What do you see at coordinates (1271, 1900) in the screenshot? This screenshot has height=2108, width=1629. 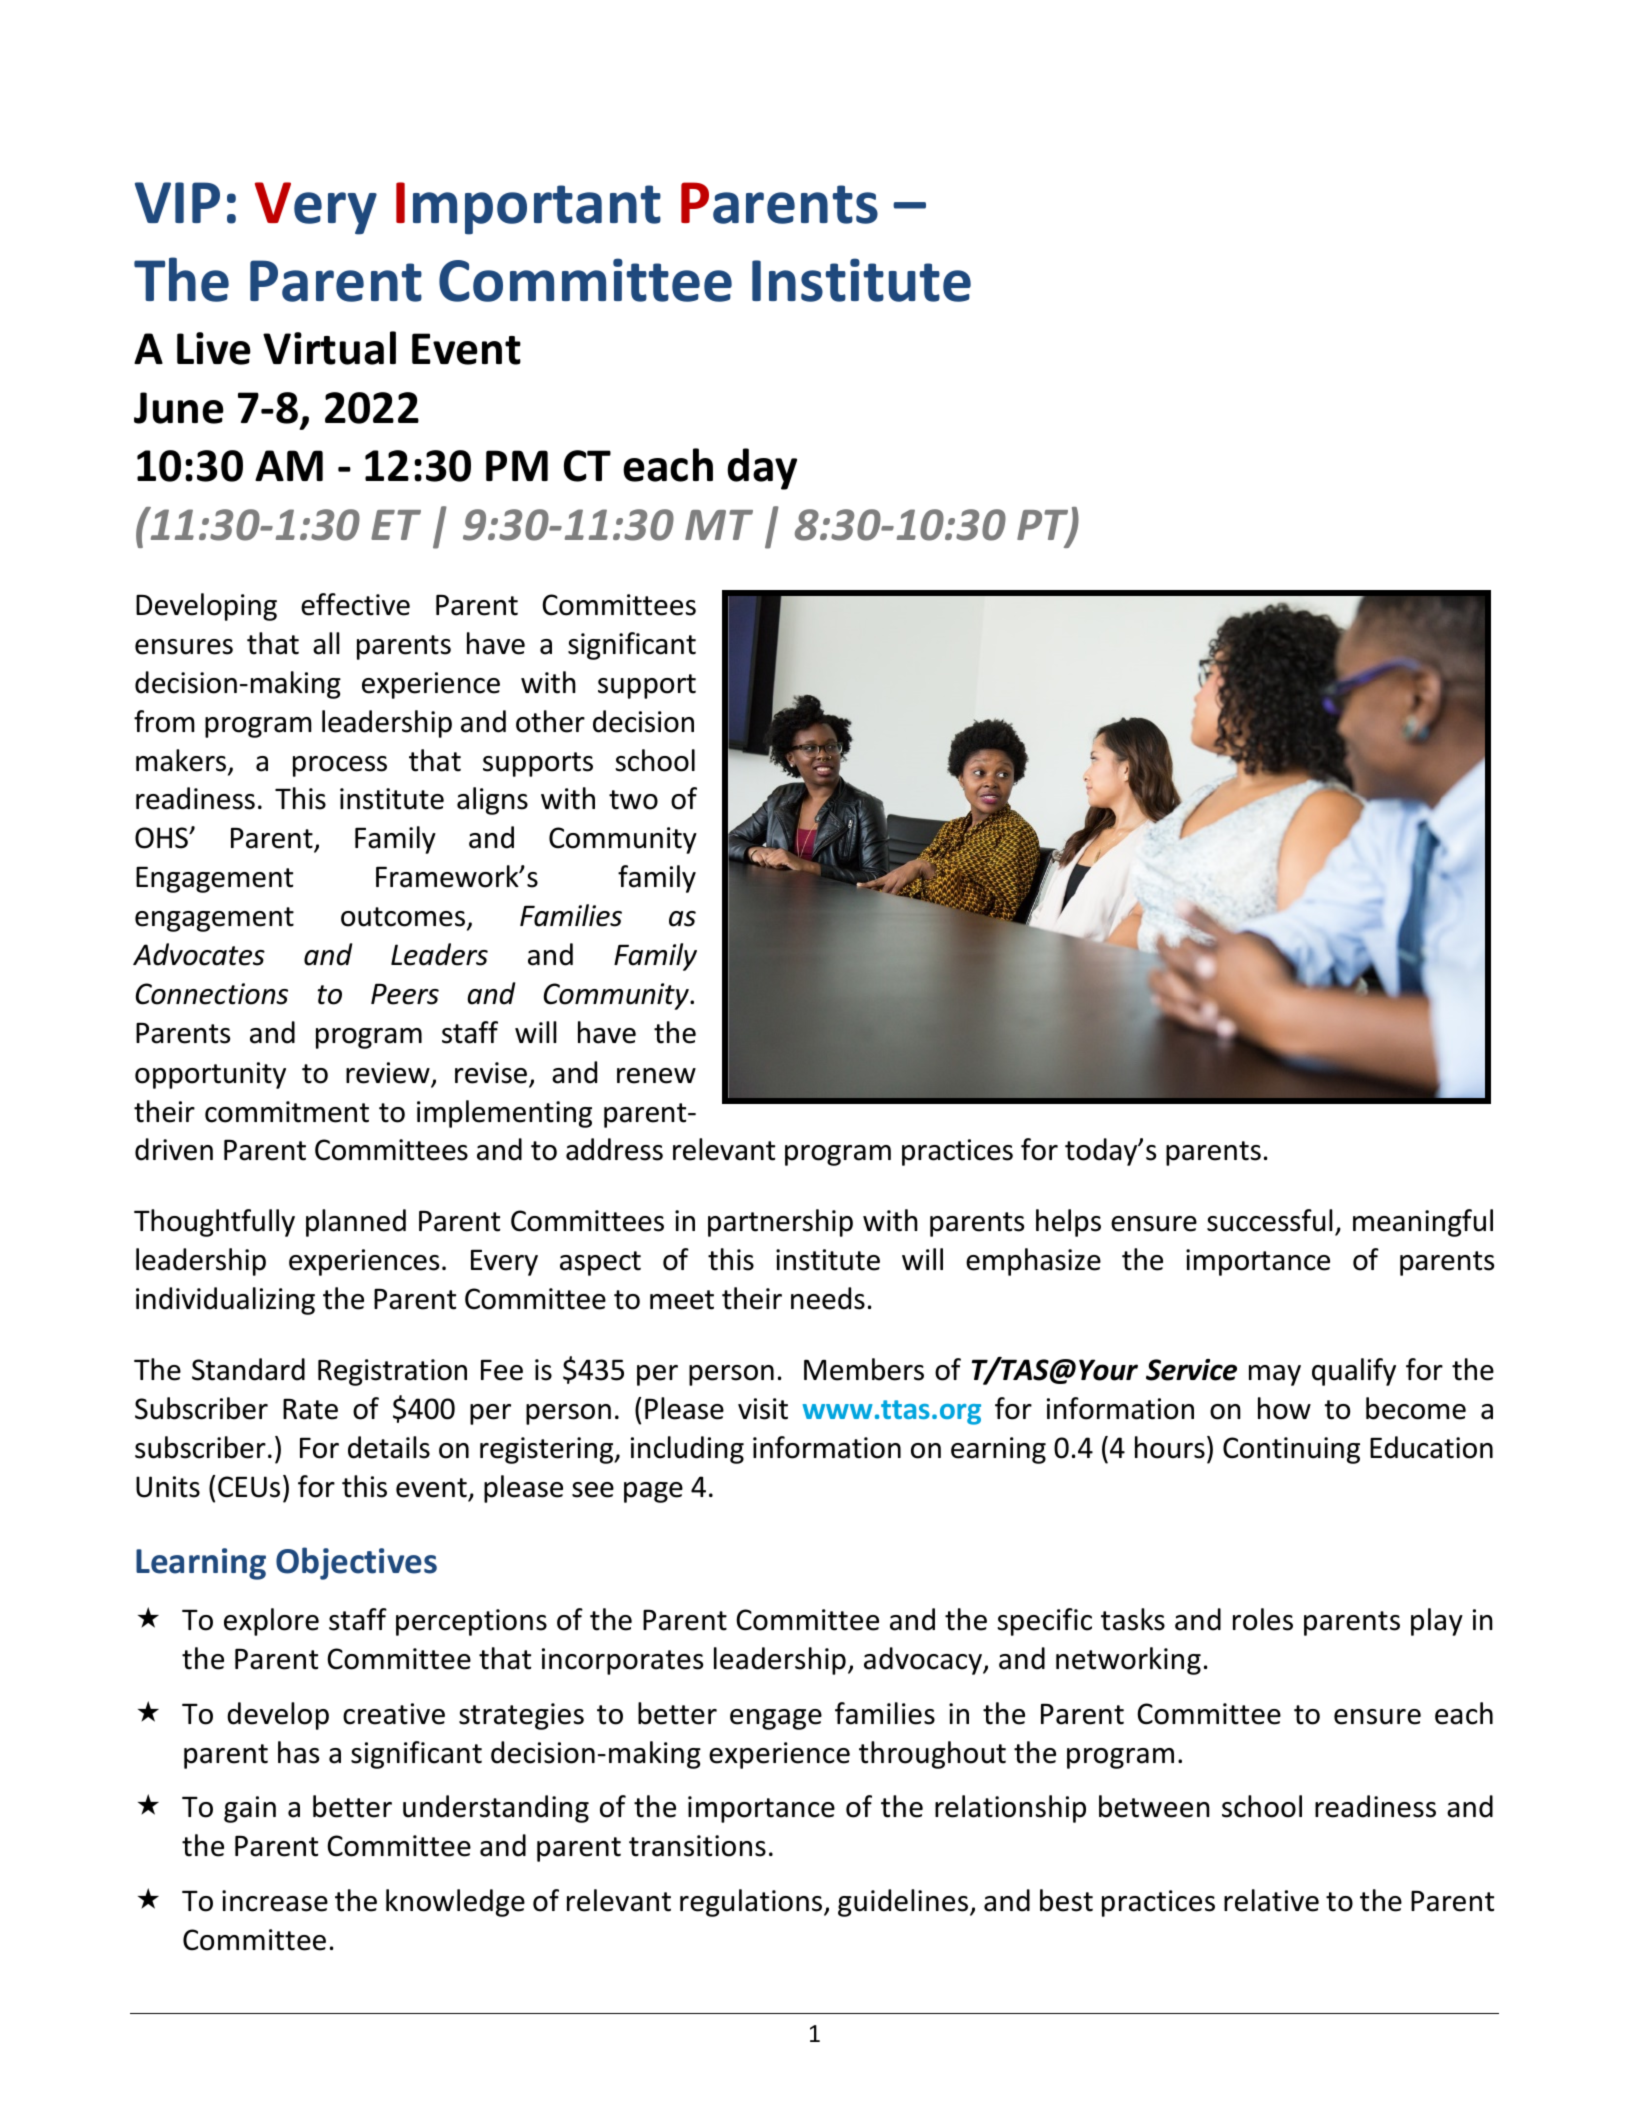 I see `relative` at bounding box center [1271, 1900].
